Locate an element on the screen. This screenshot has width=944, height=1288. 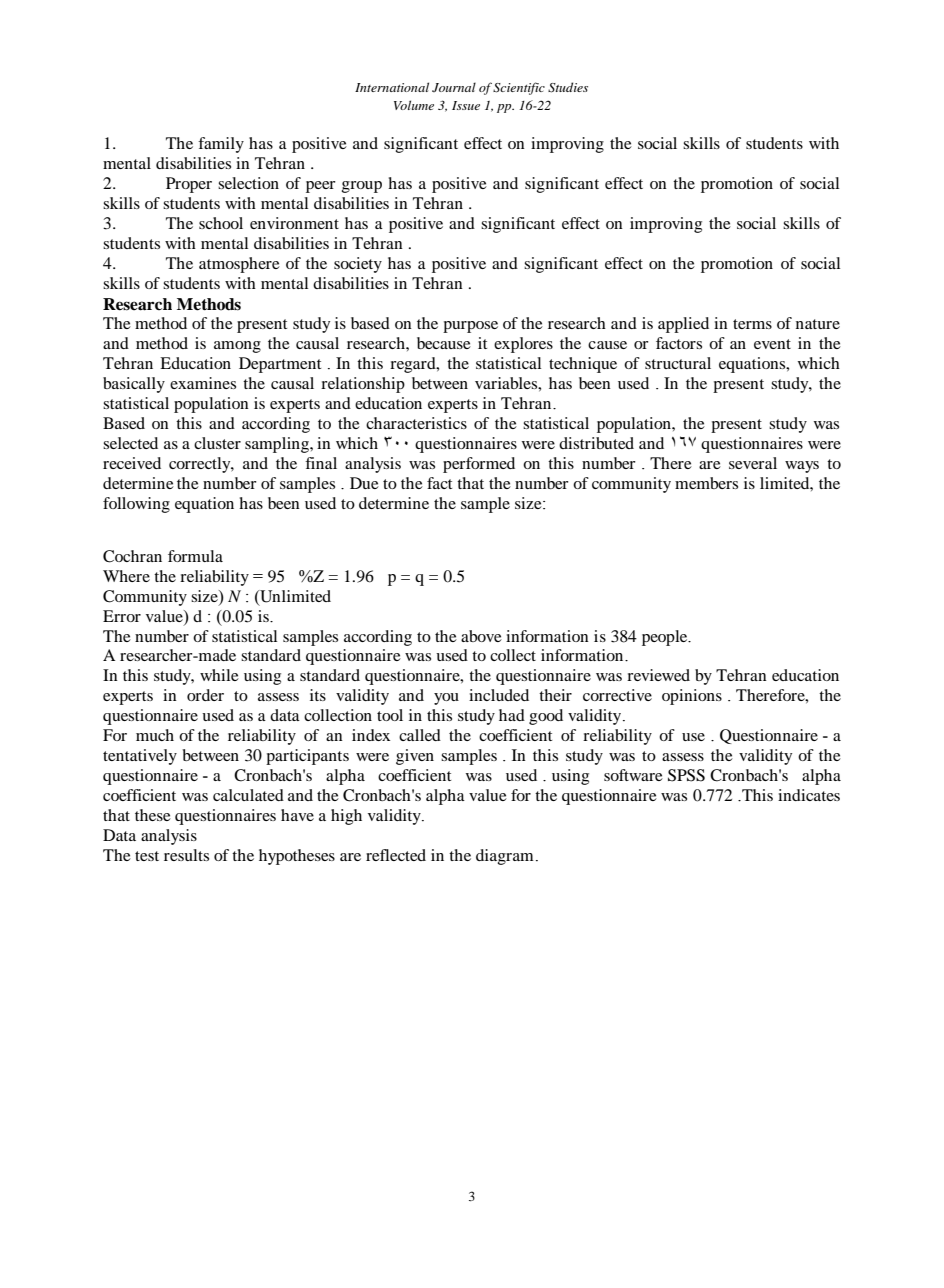
formula is located at coordinates (195, 556).
